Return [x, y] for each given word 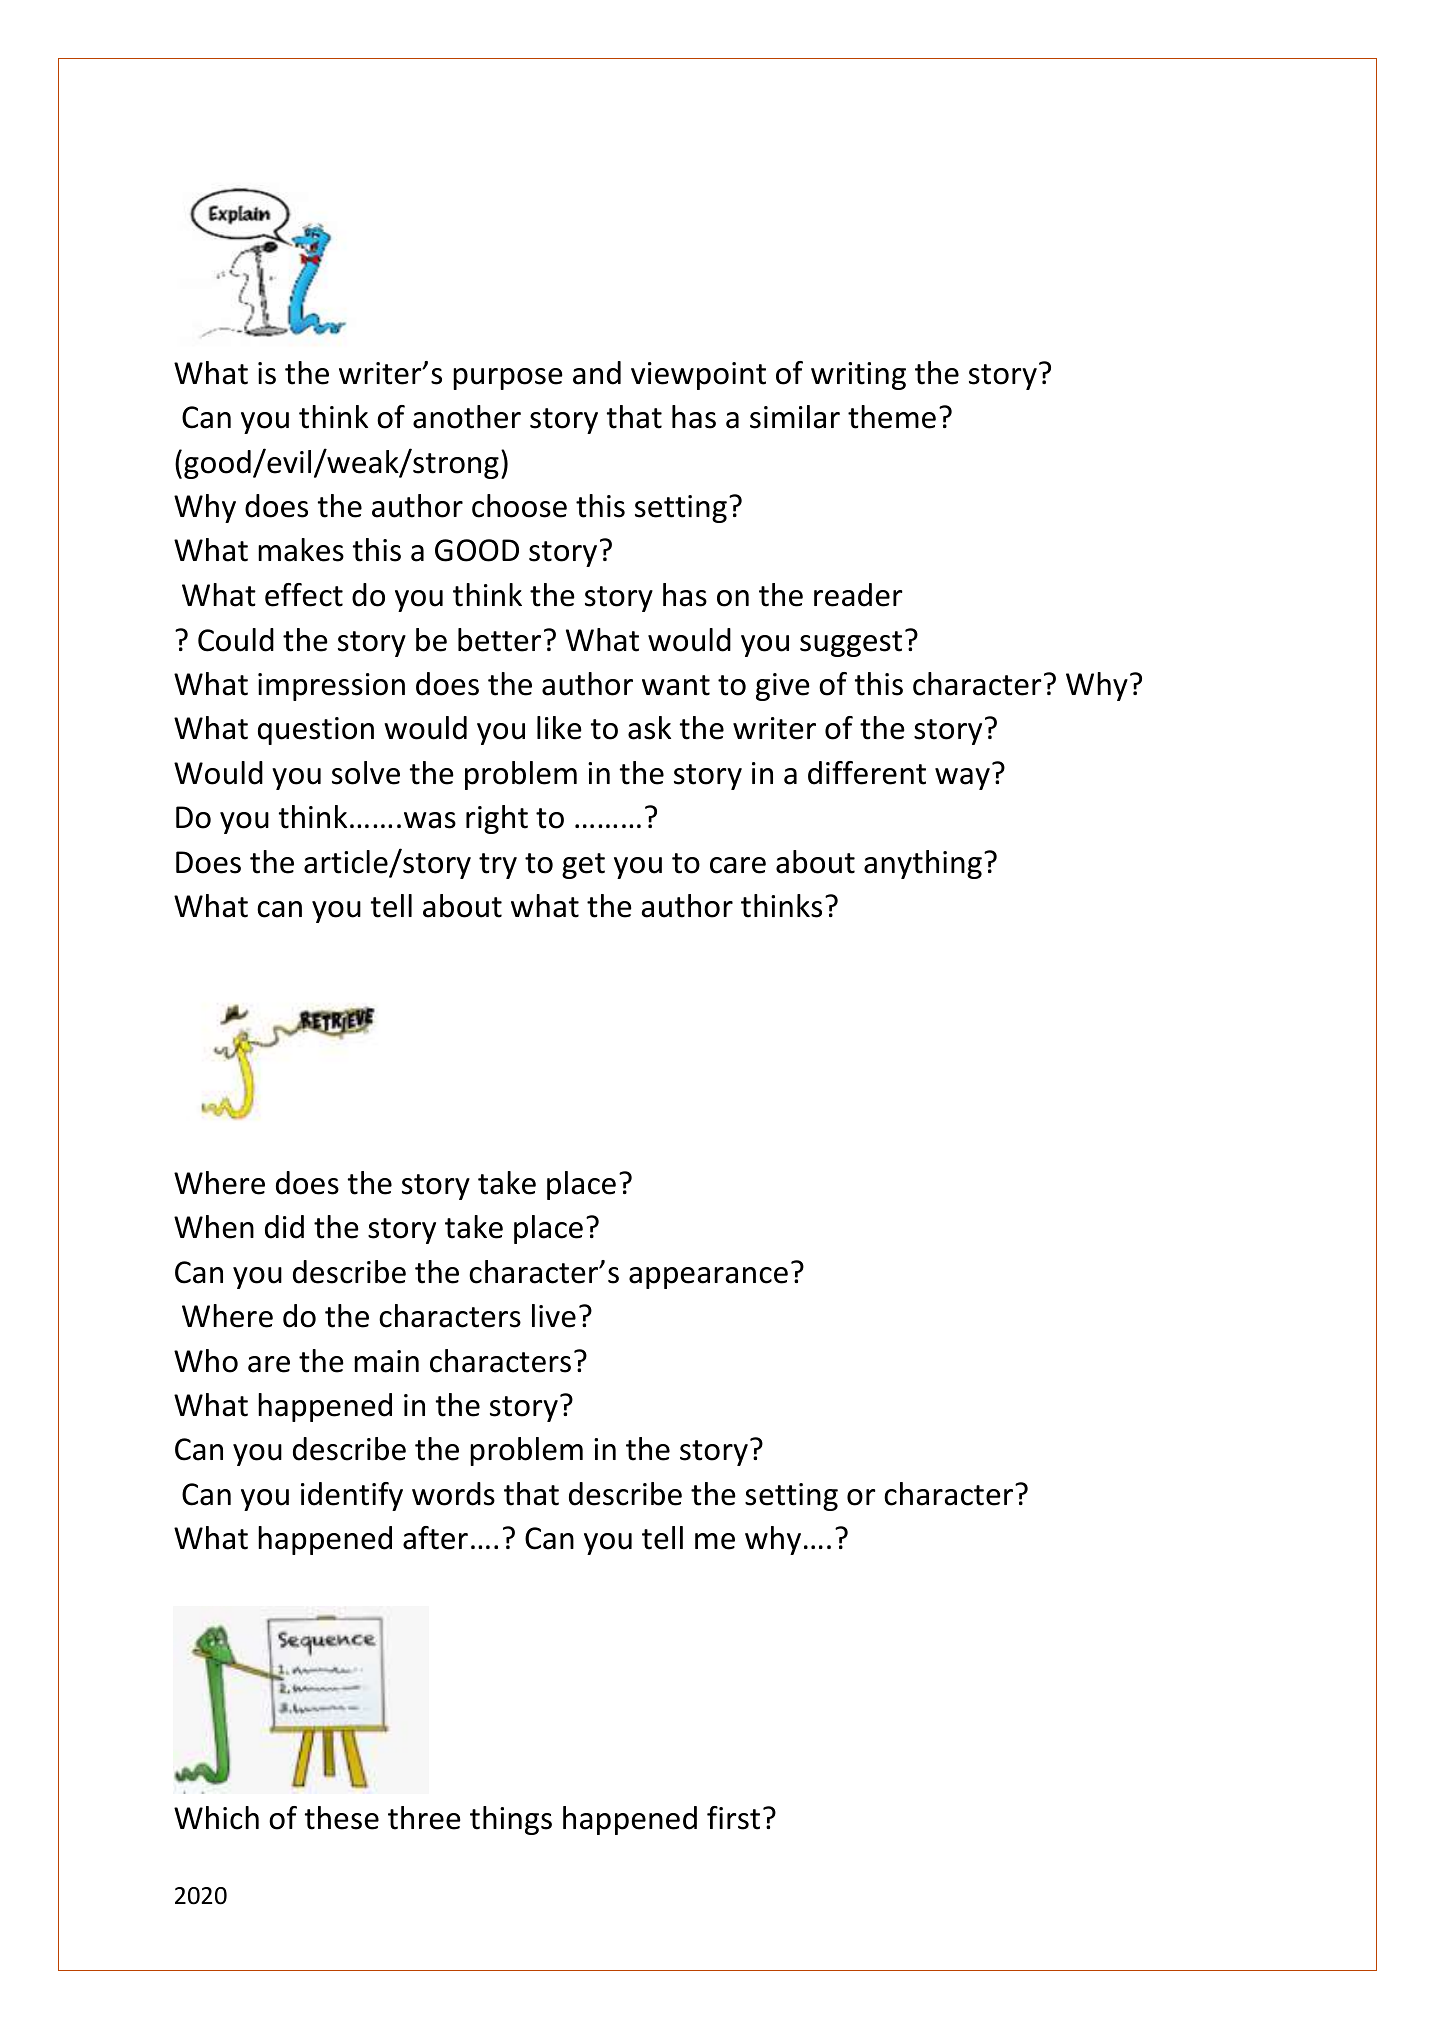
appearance [708, 1278]
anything [923, 864]
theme [892, 417]
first [733, 1818]
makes [301, 550]
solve [366, 773]
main [386, 1361]
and [597, 373]
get [583, 866]
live [554, 1316]
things [511, 1820]
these [342, 1818]
